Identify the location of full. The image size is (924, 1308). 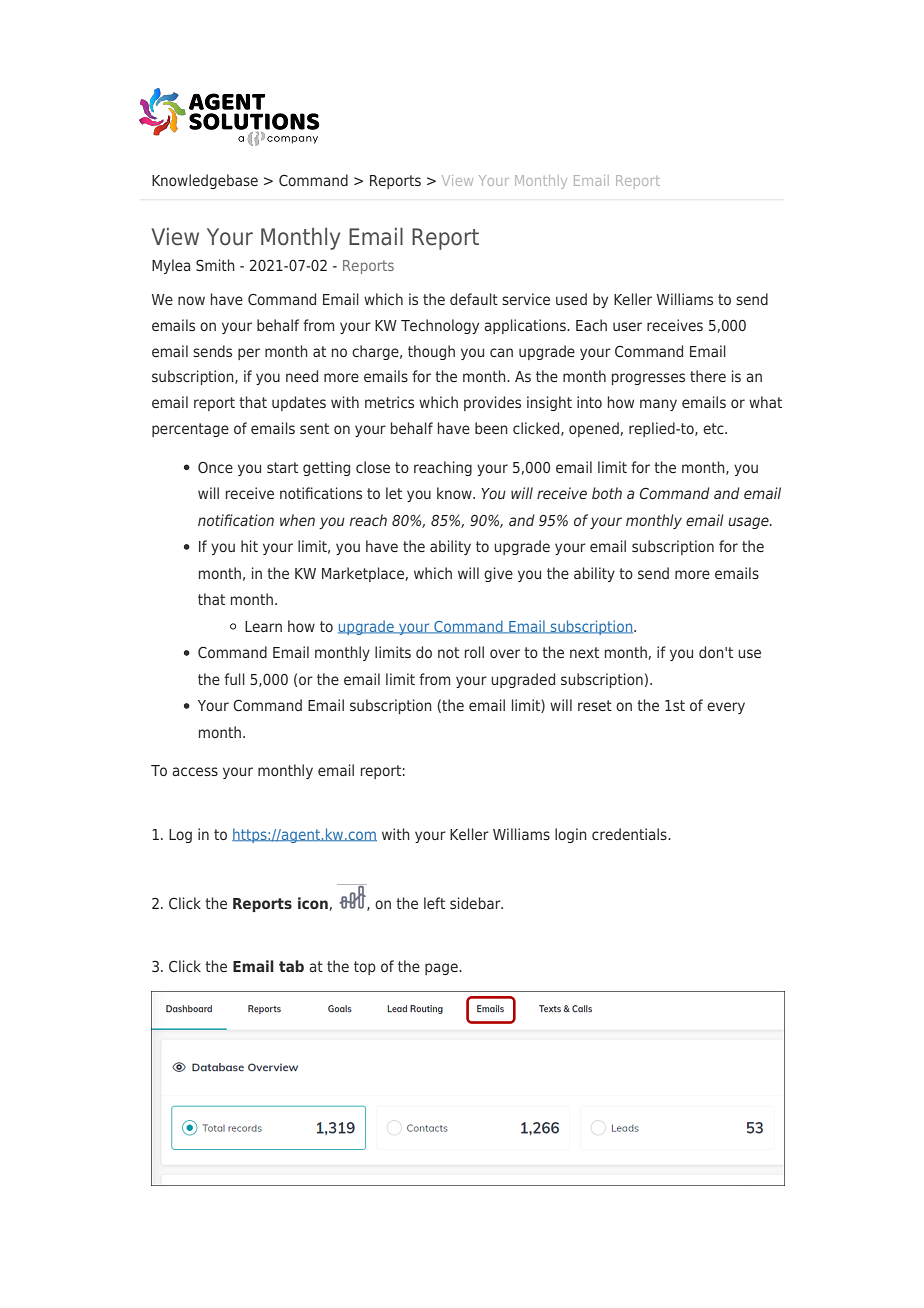
(234, 679).
